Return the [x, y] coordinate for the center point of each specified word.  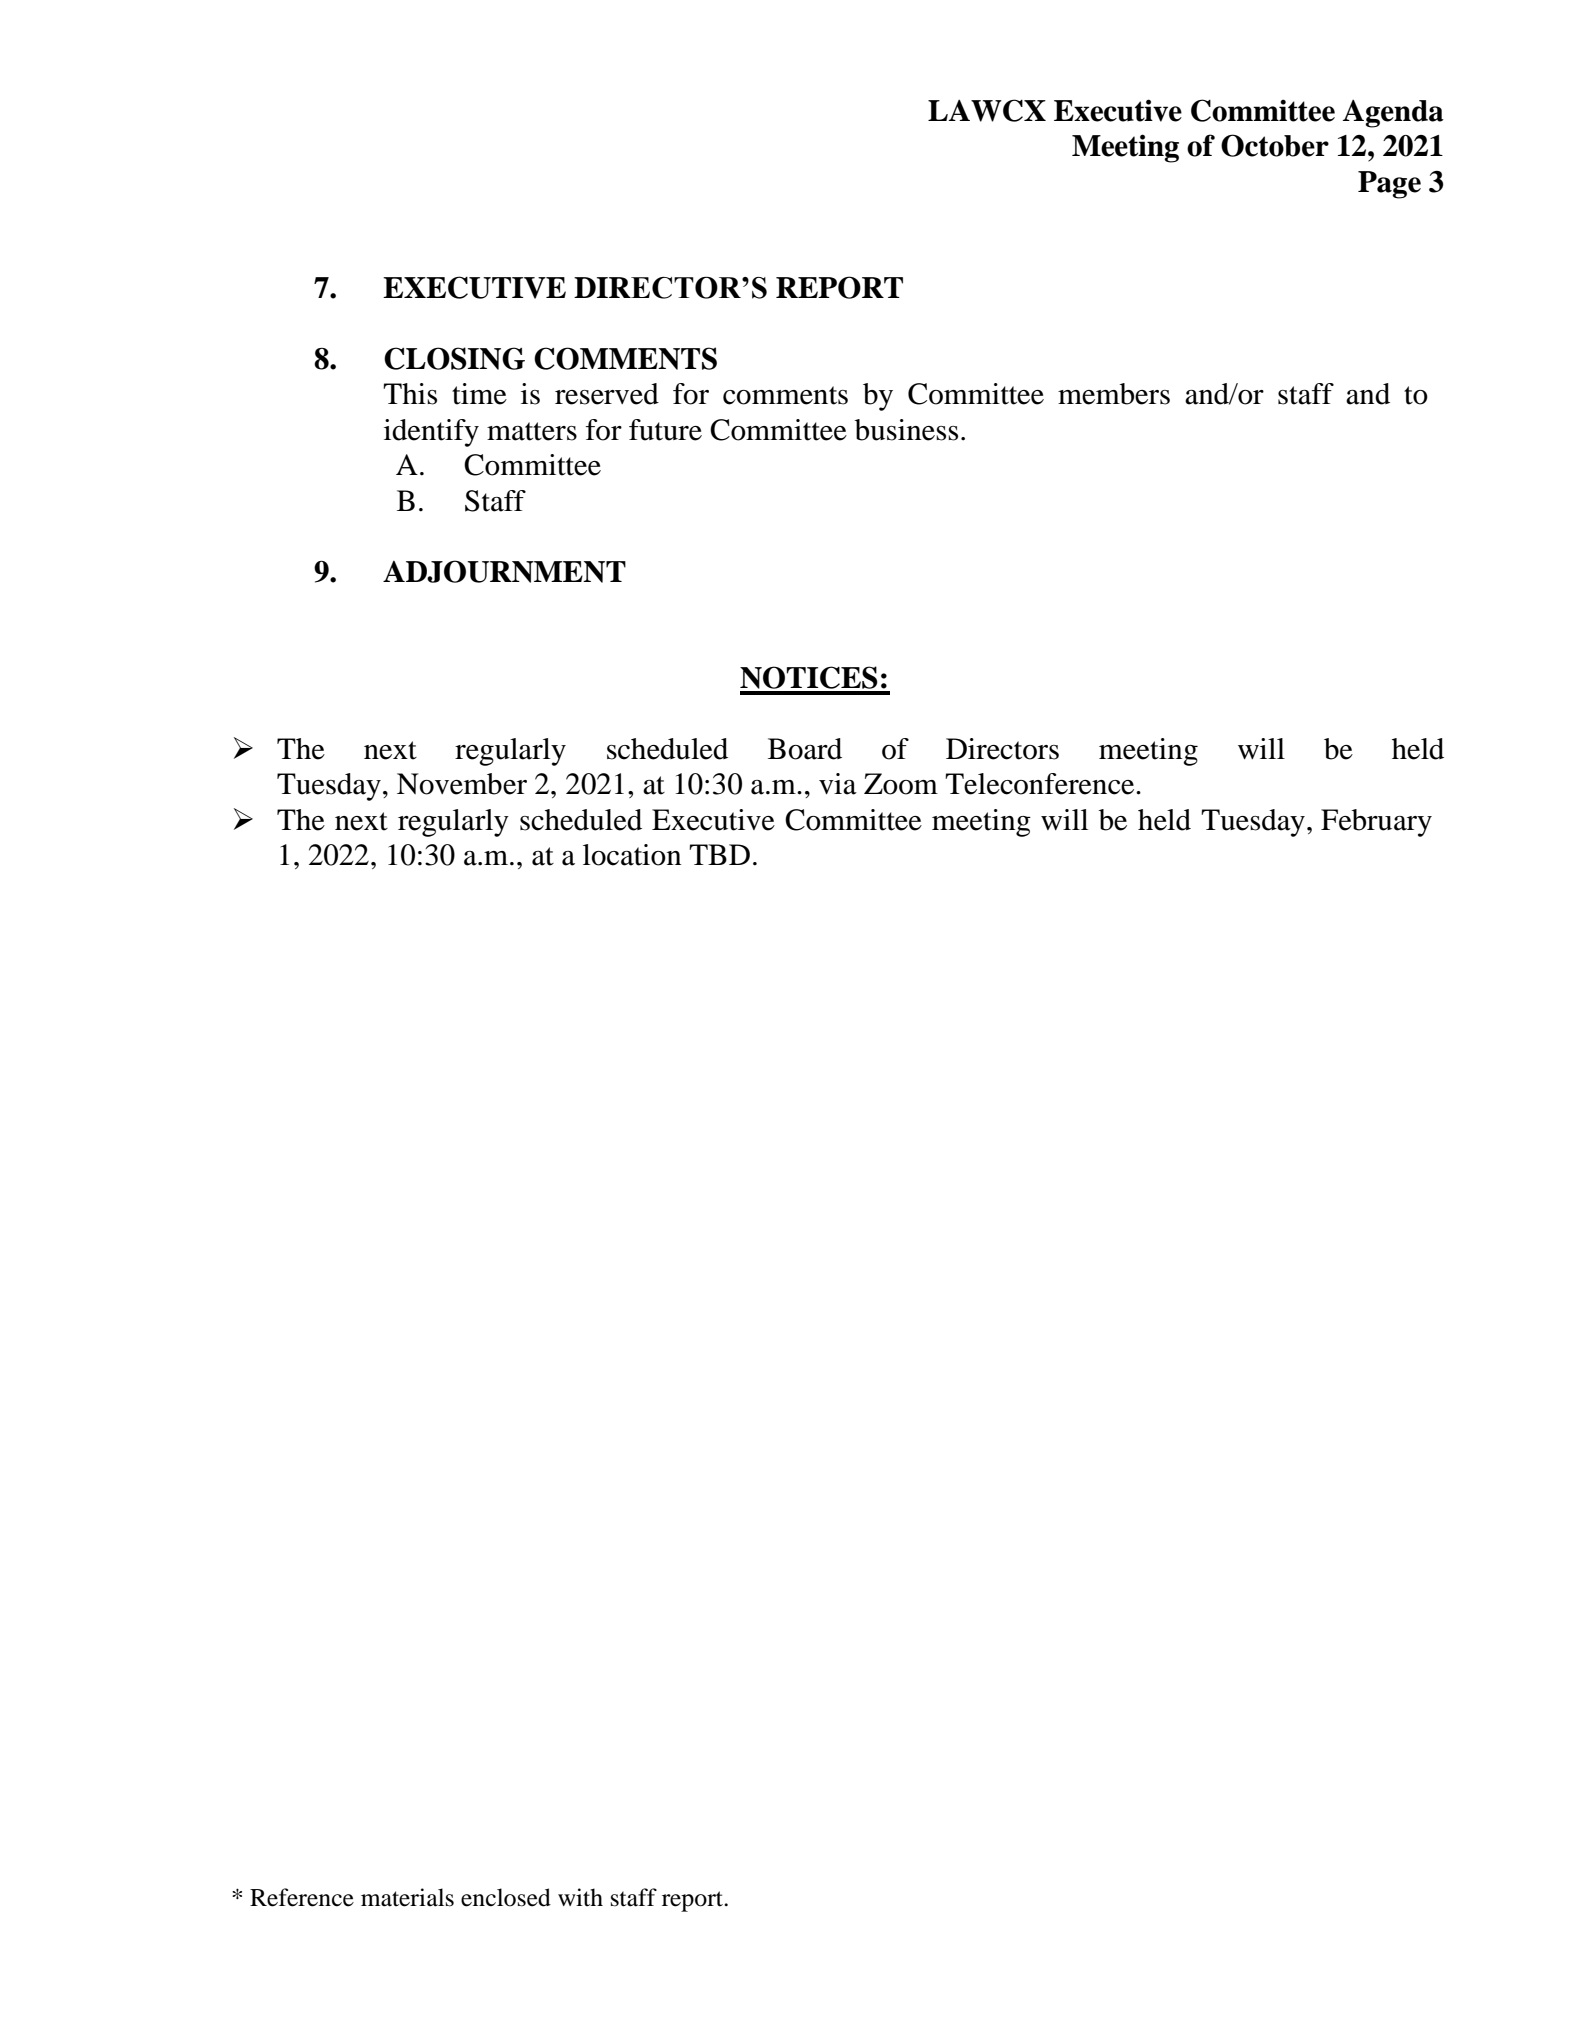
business [906, 430]
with [580, 1897]
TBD [719, 854]
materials [407, 1897]
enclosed [506, 1897]
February [1376, 823]
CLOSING [454, 358]
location [632, 855]
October [1275, 145]
